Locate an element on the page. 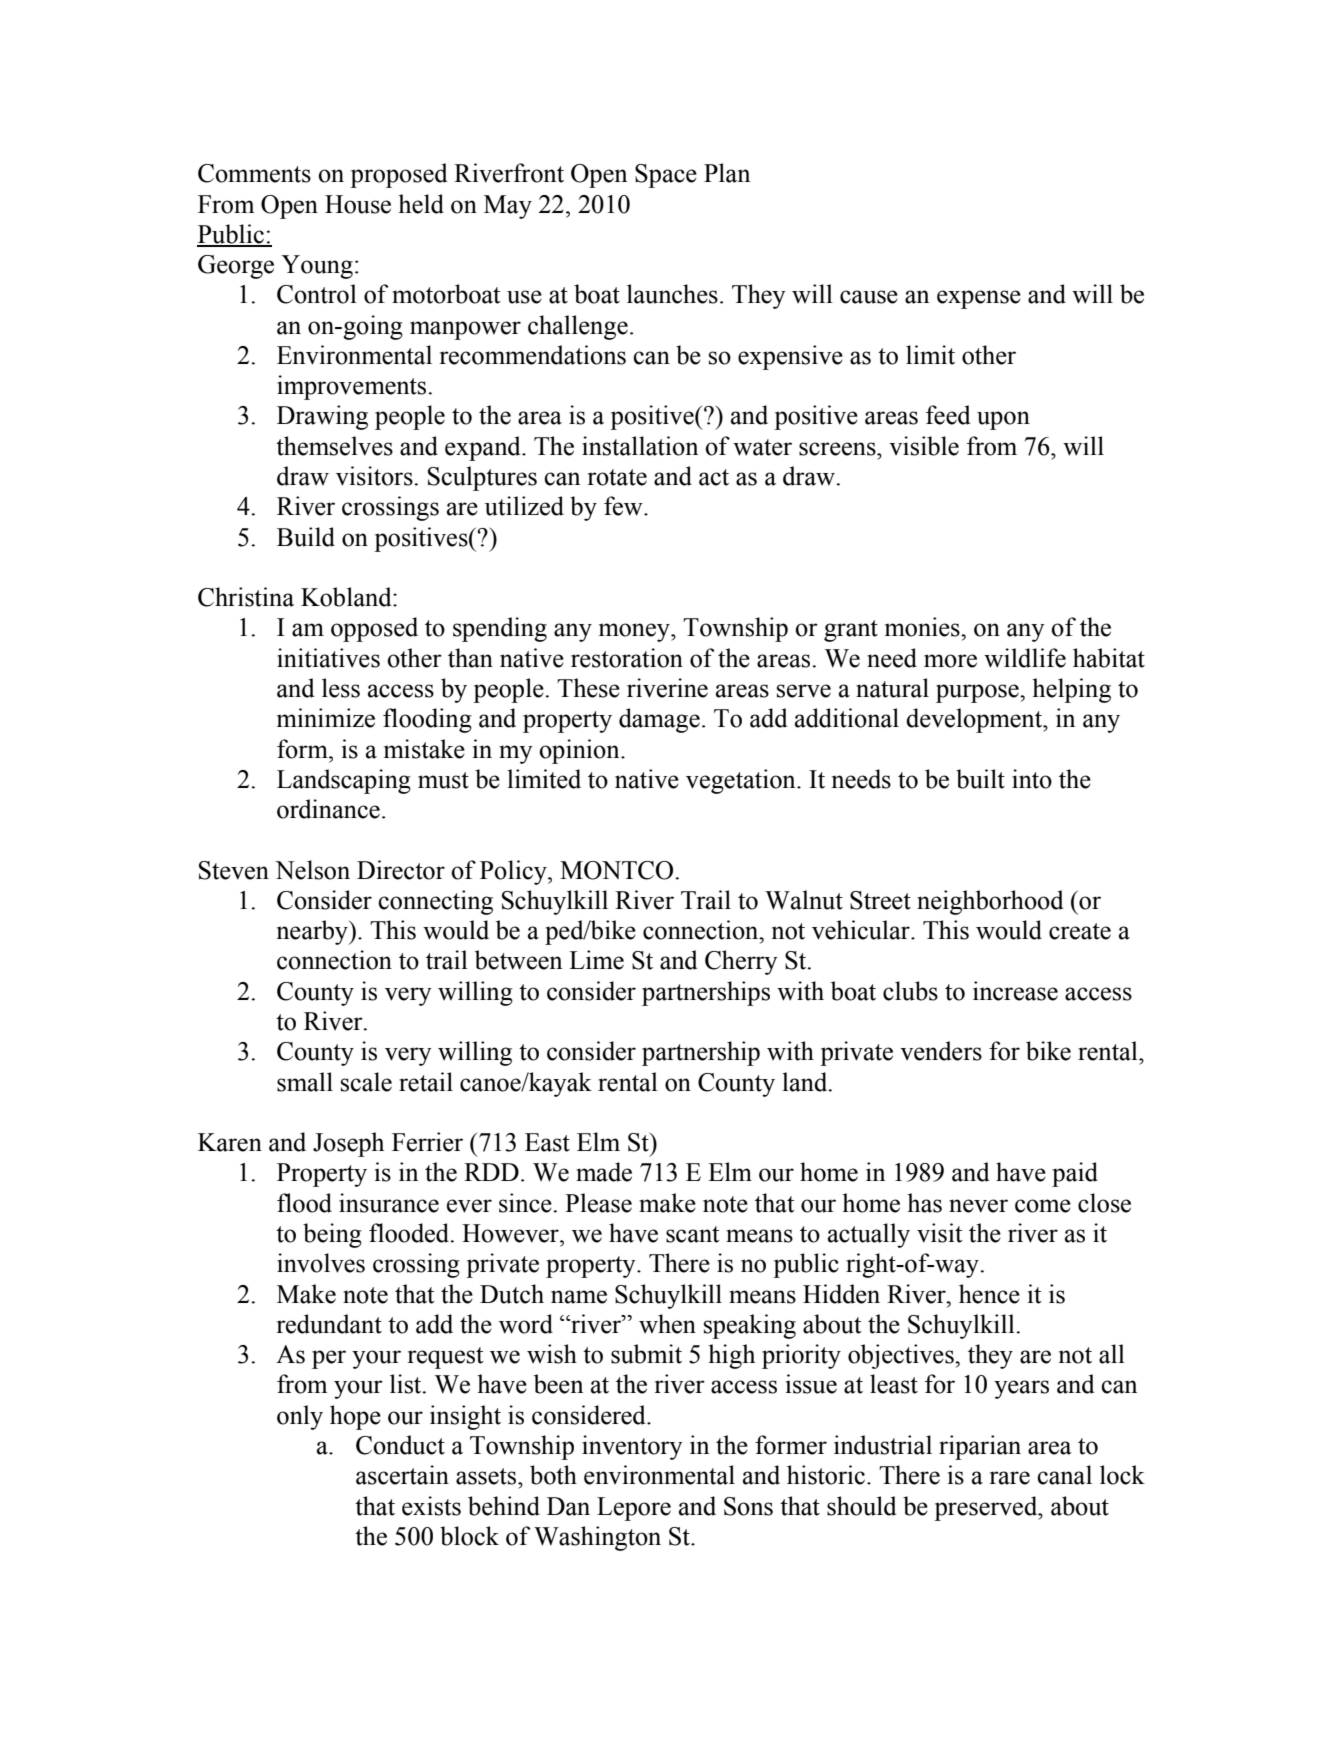 This document has height=1738, width=1343. Space is located at coordinates (666, 176).
